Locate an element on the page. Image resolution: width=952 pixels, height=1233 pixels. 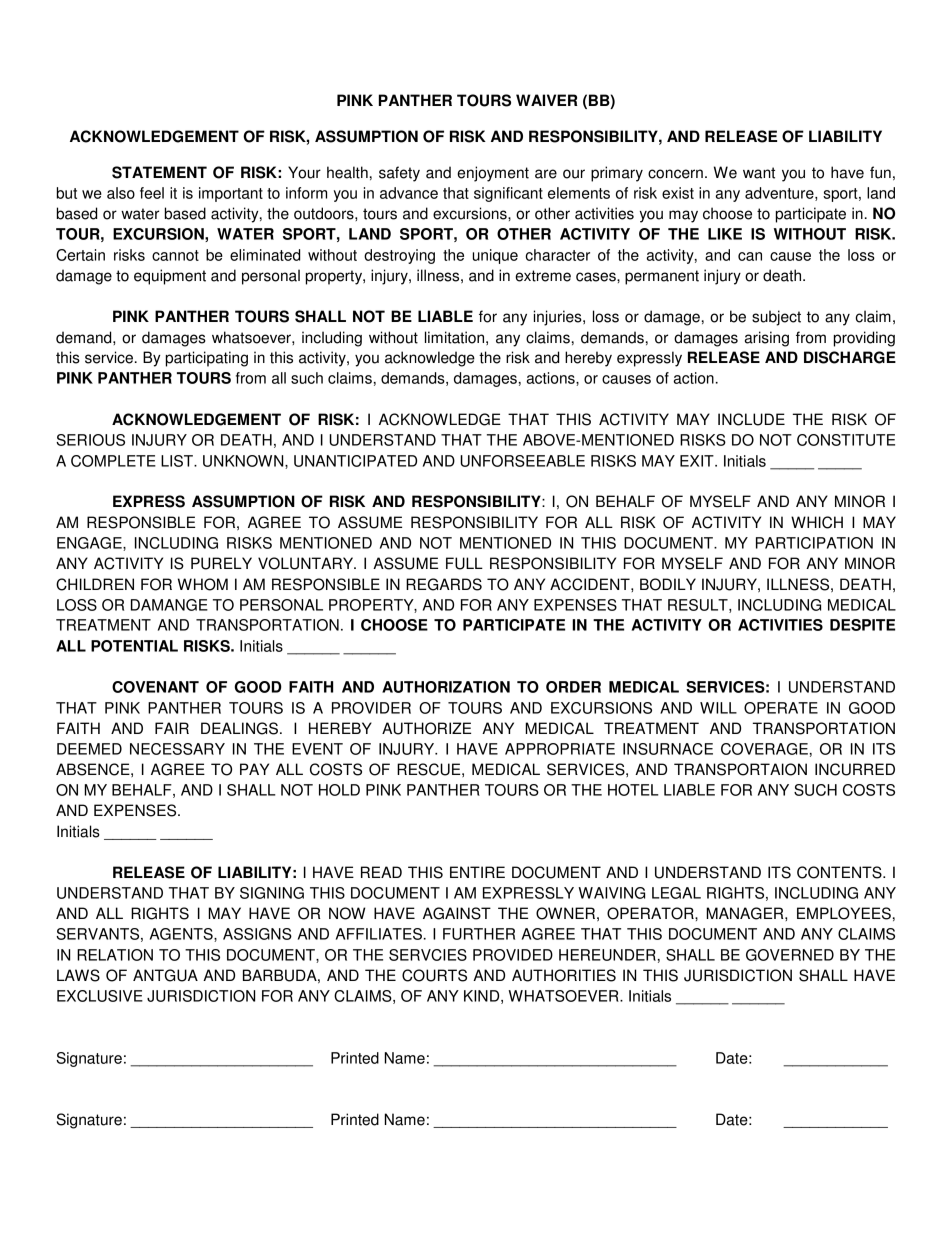
participating is located at coordinates (207, 359).
